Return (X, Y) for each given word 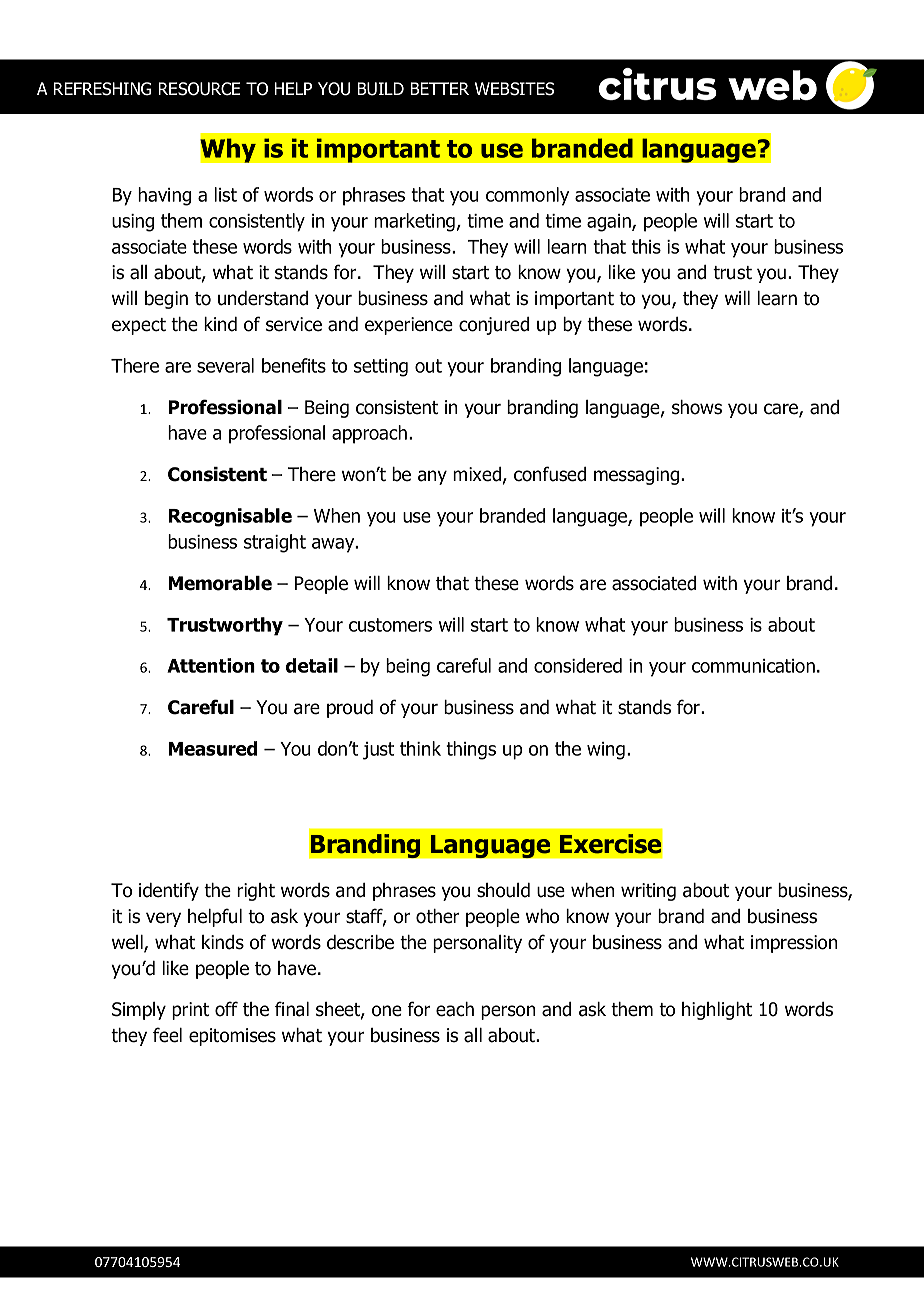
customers (390, 625)
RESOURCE (199, 89)
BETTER (439, 88)
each (455, 1009)
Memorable (220, 583)
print (191, 1011)
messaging (638, 476)
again (610, 223)
